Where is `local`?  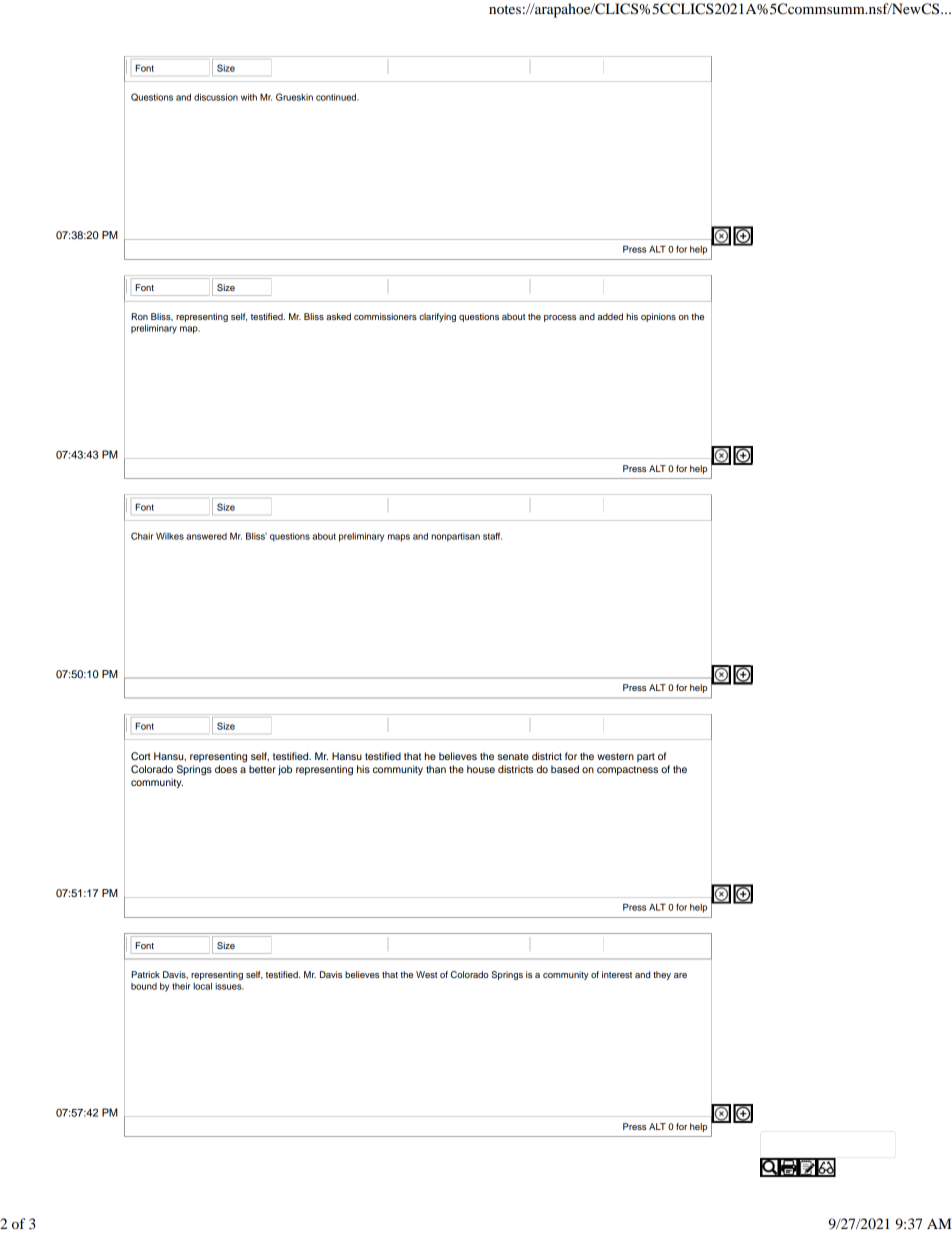
local is located at coordinates (202, 986).
